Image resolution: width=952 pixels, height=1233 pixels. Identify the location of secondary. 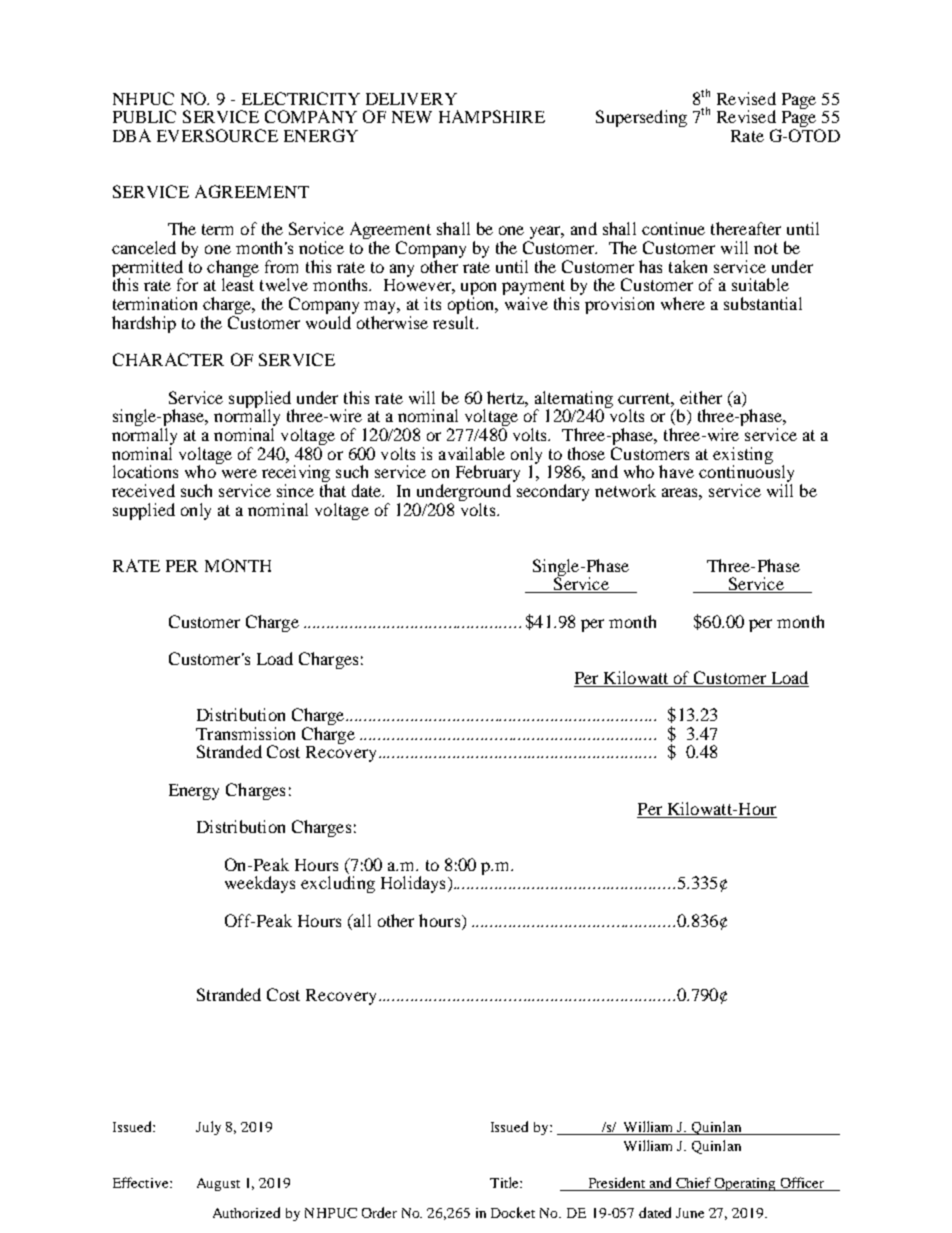
(553, 492).
